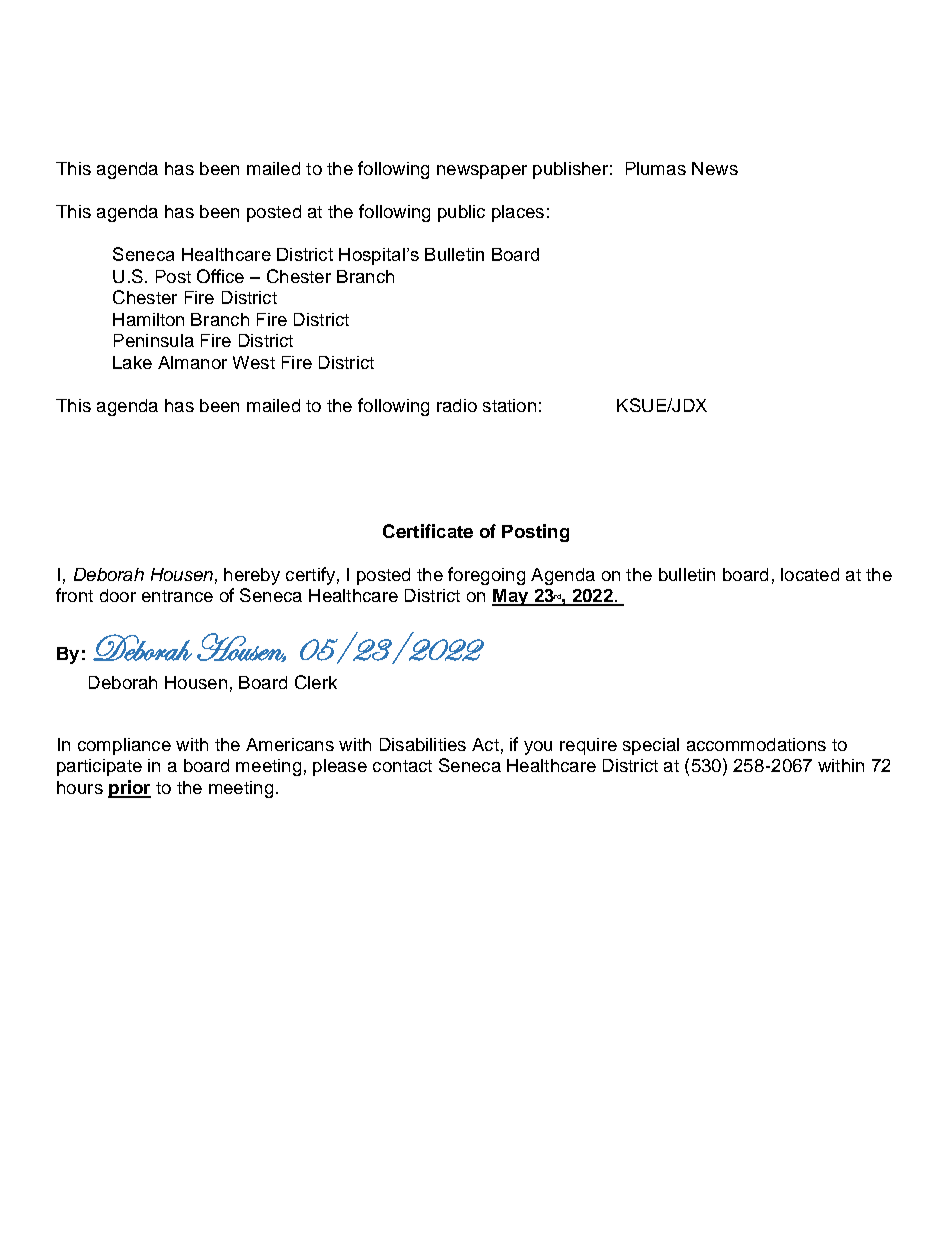 The width and height of the screenshot is (952, 1233). Describe the element at coordinates (461, 213) in the screenshot. I see `public` at that location.
